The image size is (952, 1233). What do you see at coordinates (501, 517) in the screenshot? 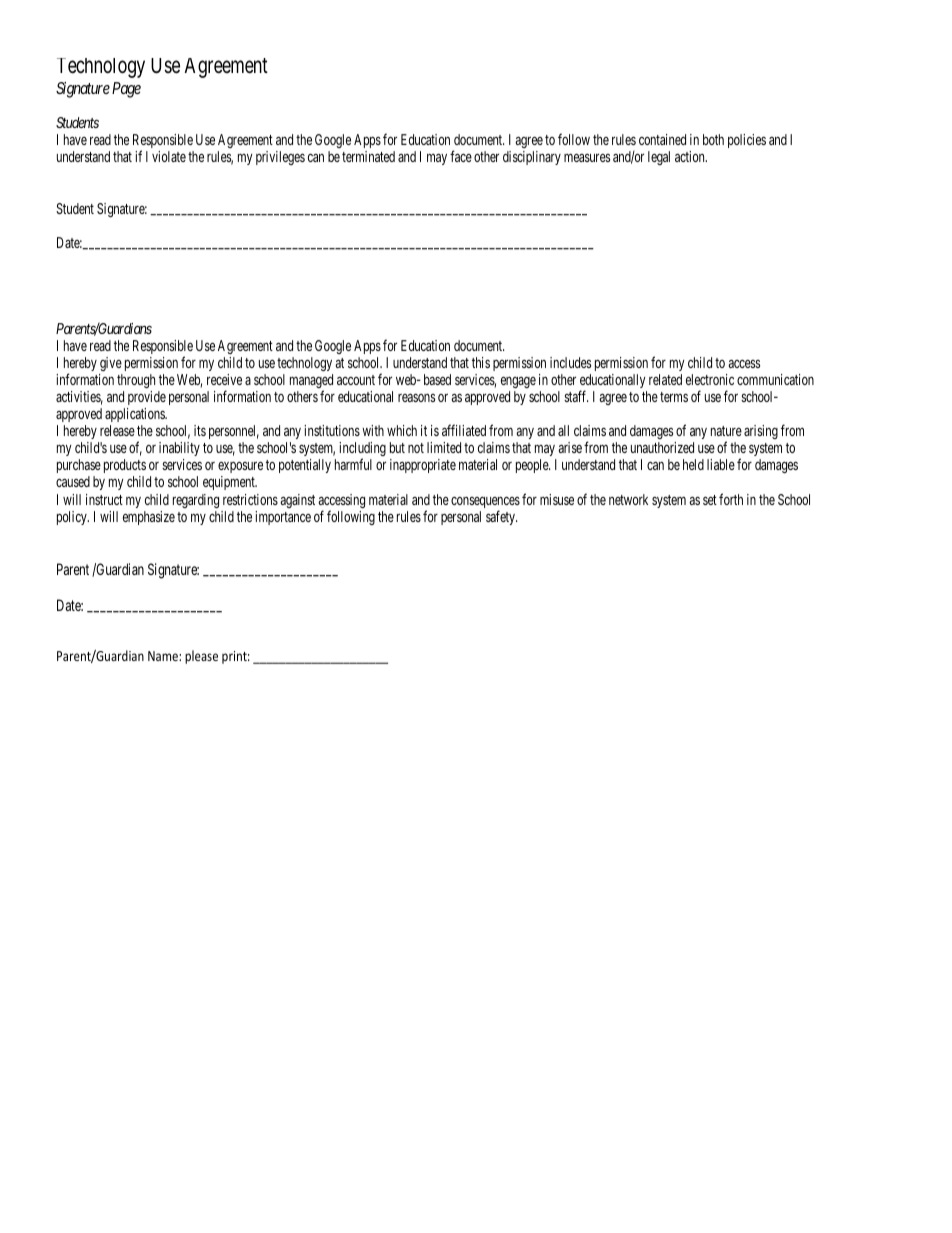
I see `safety` at bounding box center [501, 517].
